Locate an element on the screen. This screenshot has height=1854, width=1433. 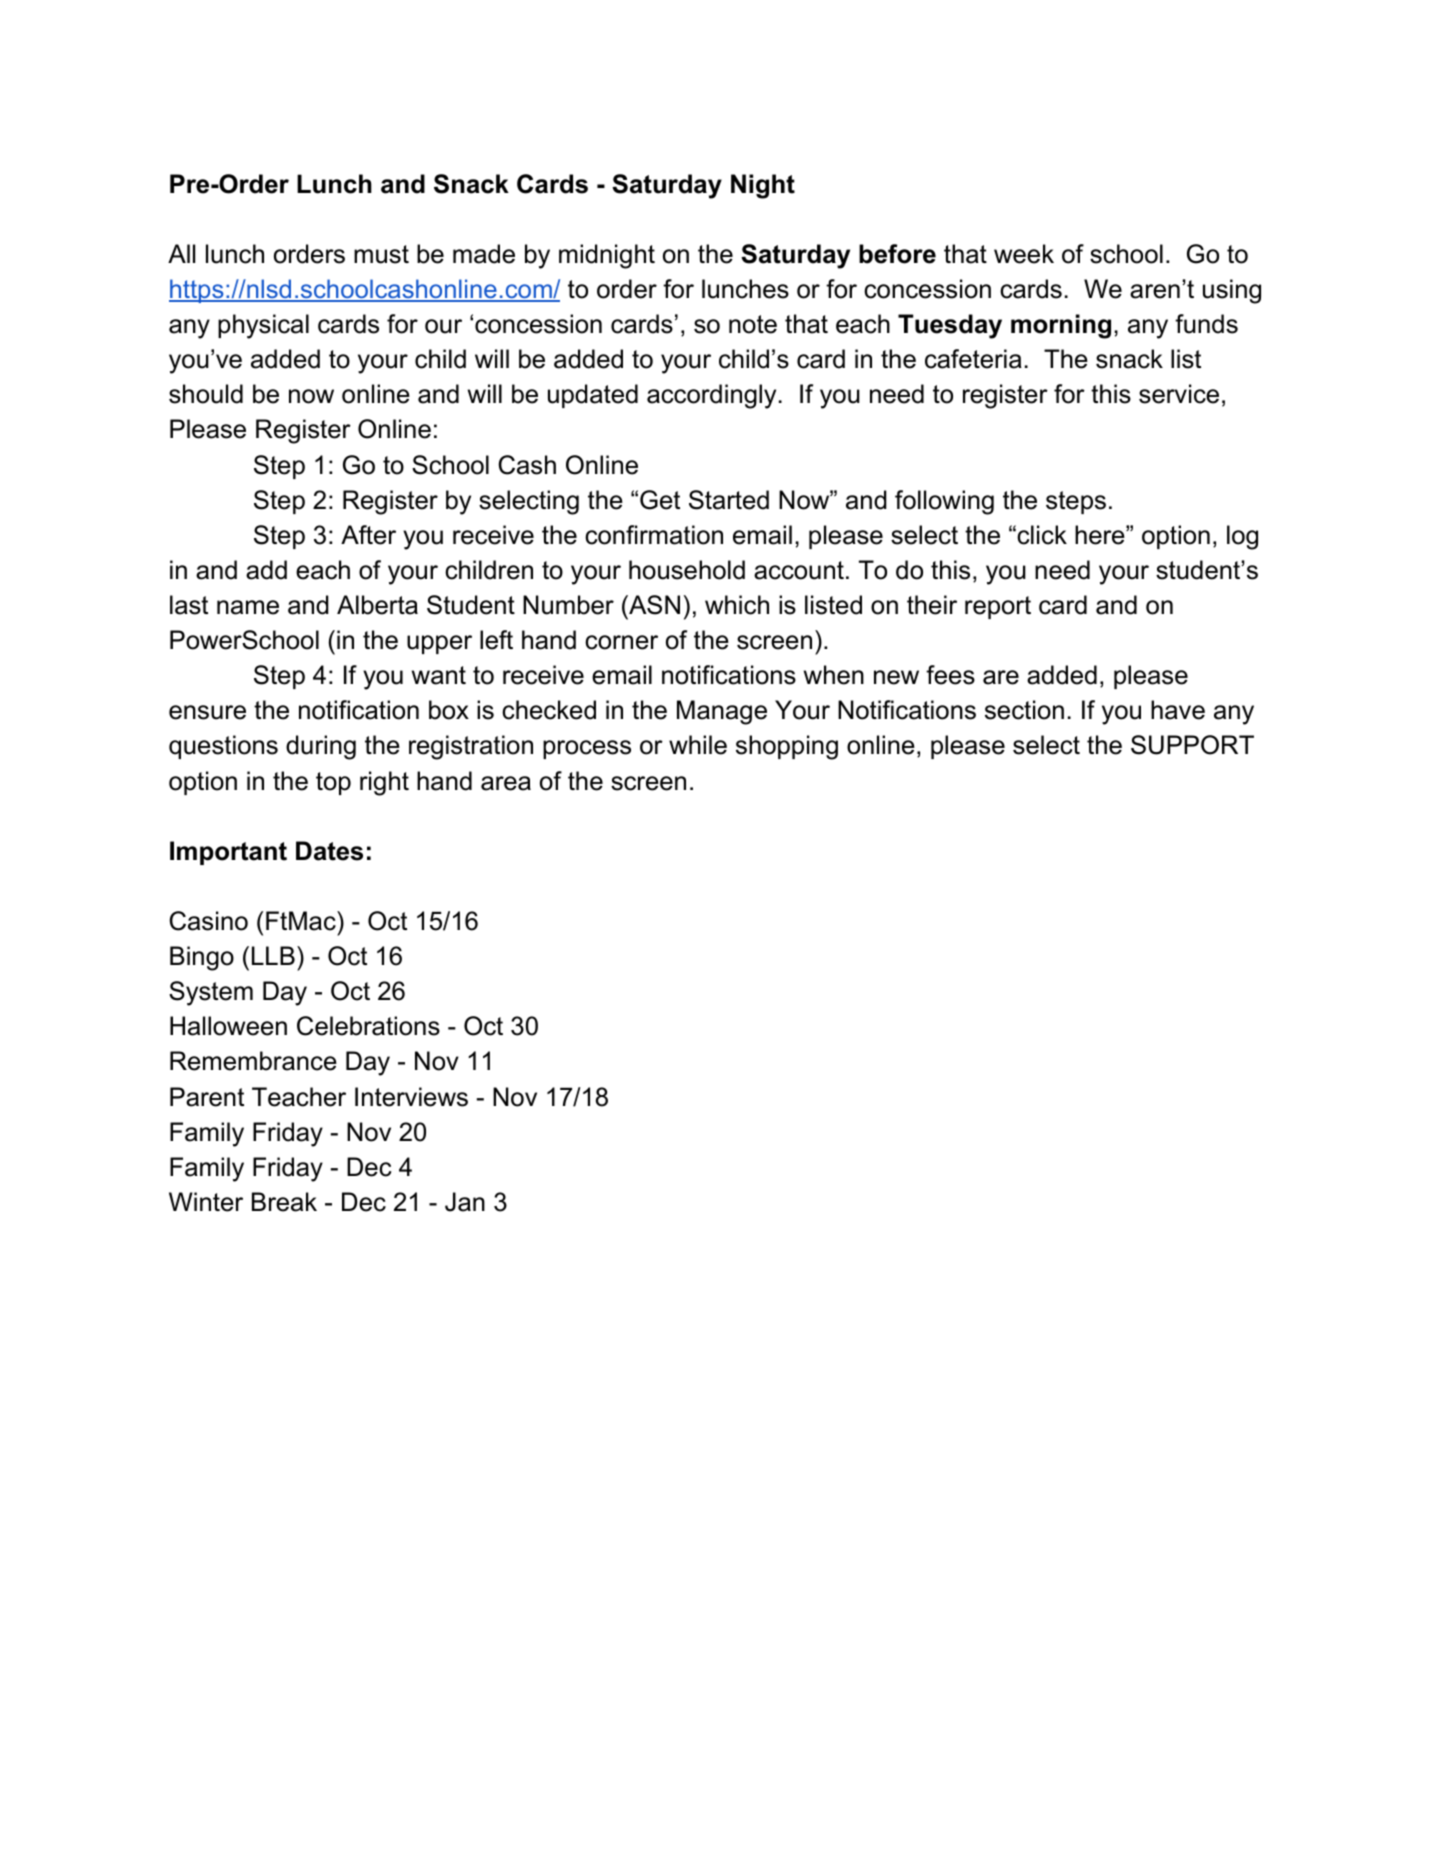
must is located at coordinates (381, 254).
